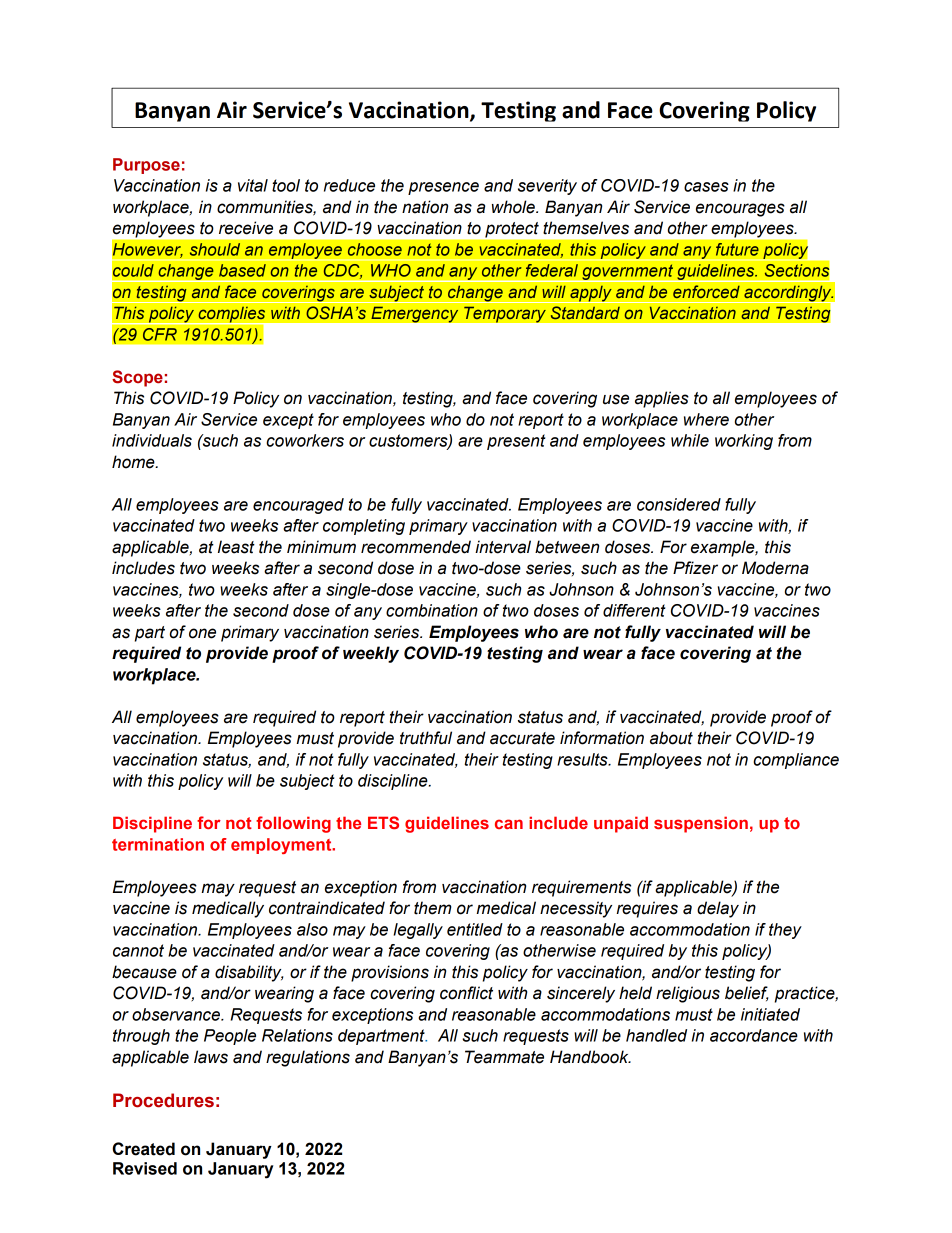 This screenshot has width=952, height=1233. Describe the element at coordinates (253, 185) in the screenshot. I see `vital` at that location.
